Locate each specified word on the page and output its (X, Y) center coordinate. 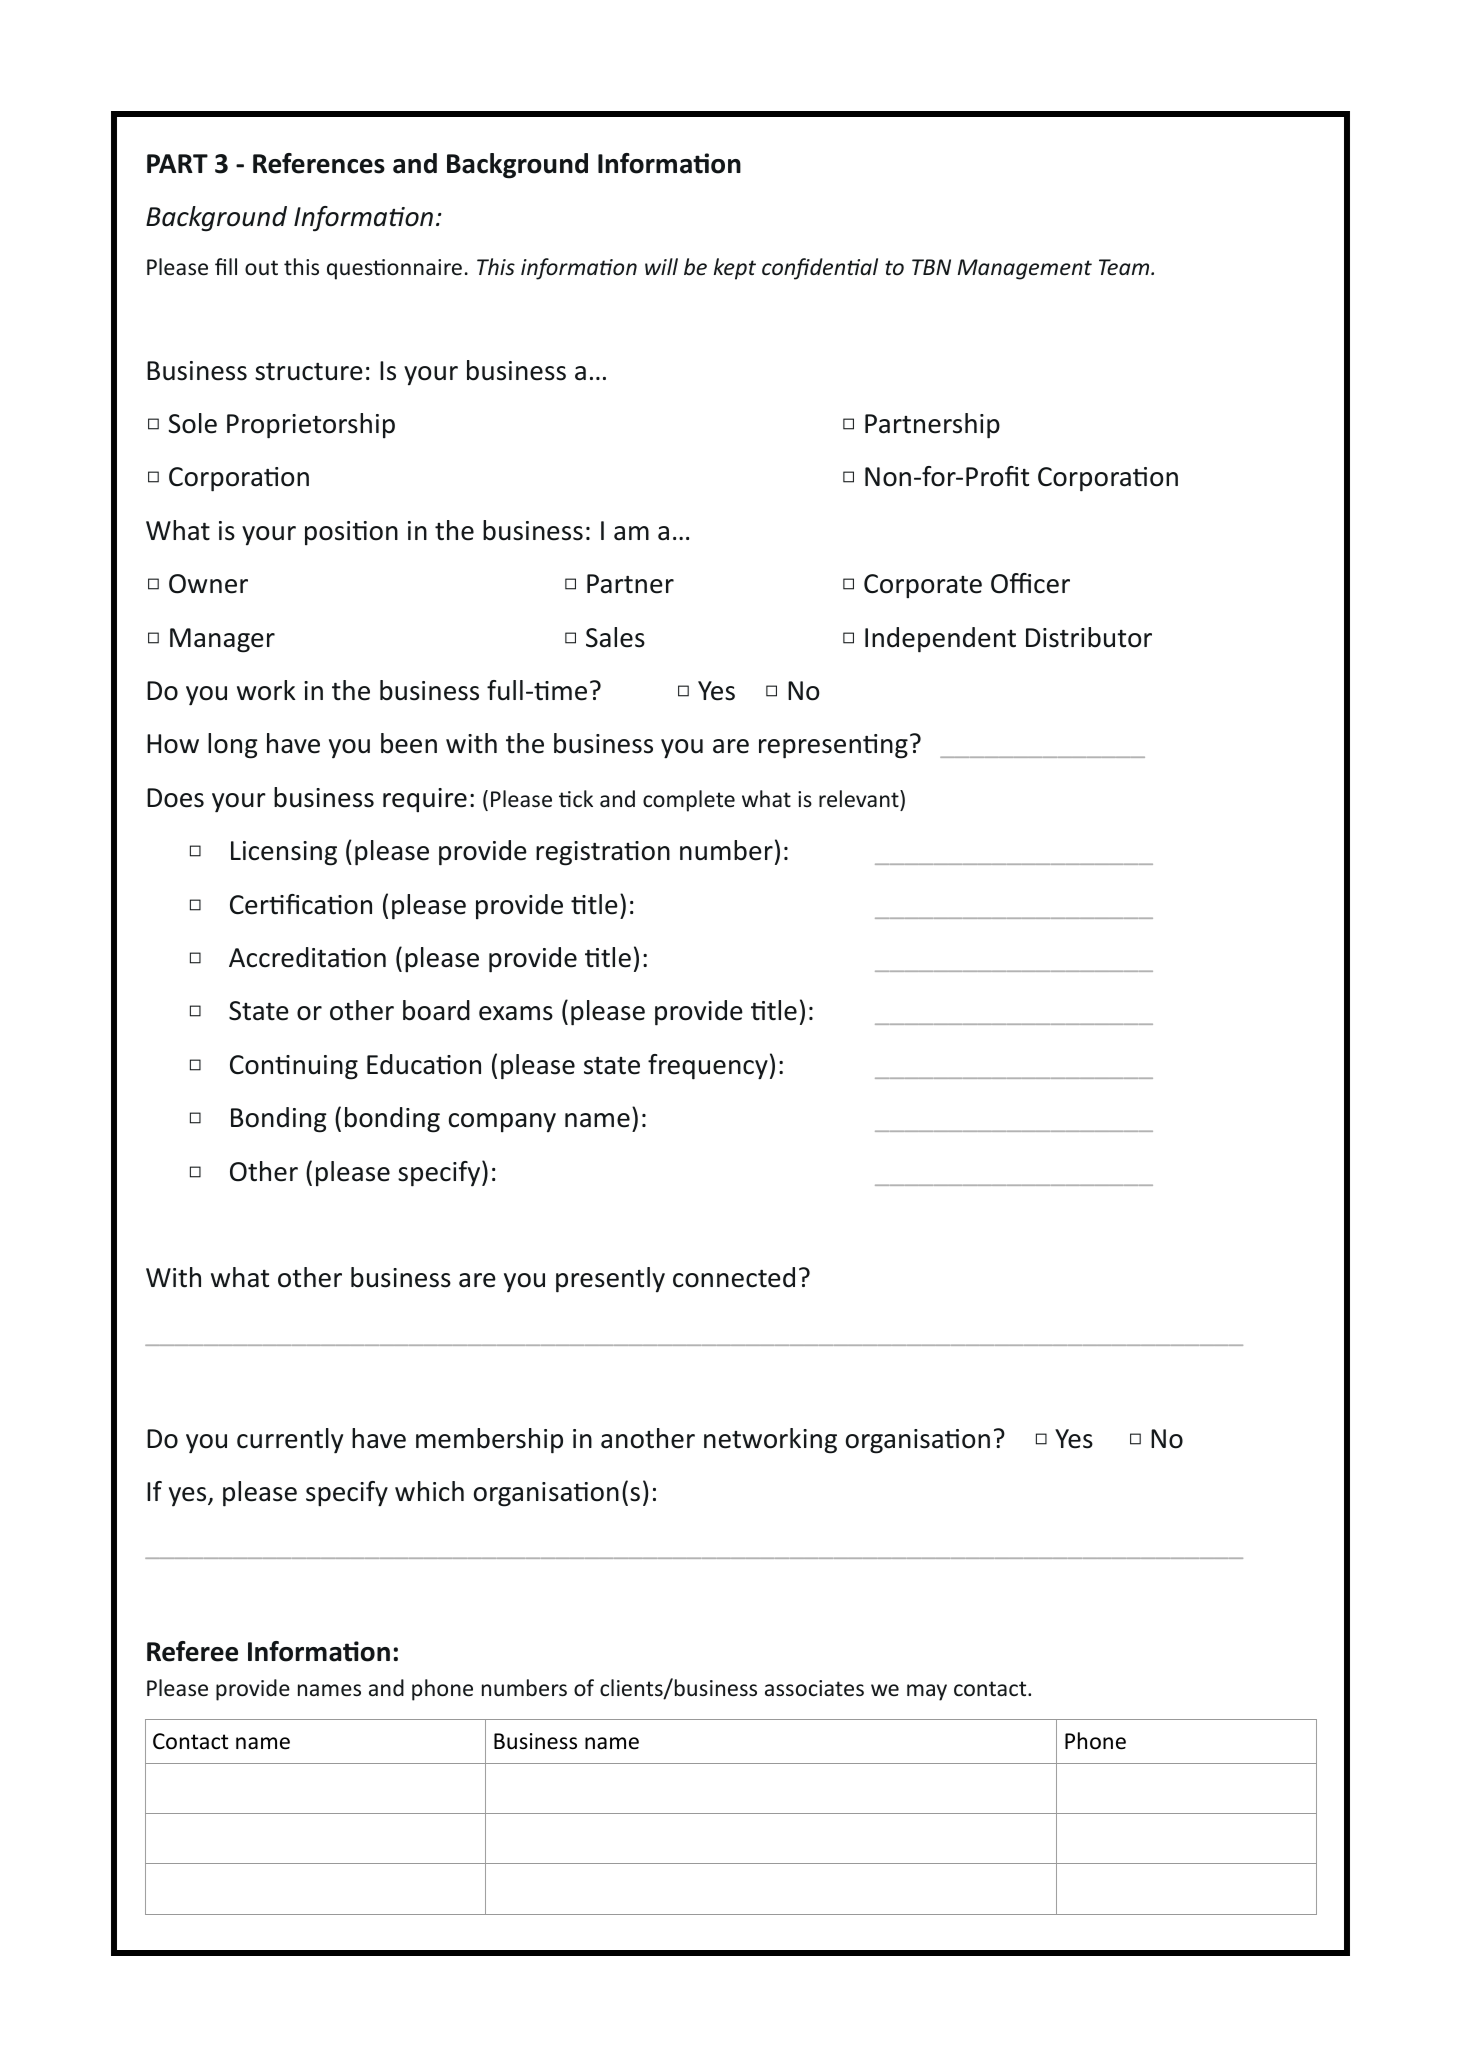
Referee (192, 1651)
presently (610, 1280)
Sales (615, 637)
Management (1025, 269)
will (661, 266)
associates (814, 1688)
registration (603, 853)
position (351, 533)
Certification (301, 904)
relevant (860, 799)
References (319, 163)
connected (734, 1277)
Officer (1030, 583)
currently (290, 1441)
